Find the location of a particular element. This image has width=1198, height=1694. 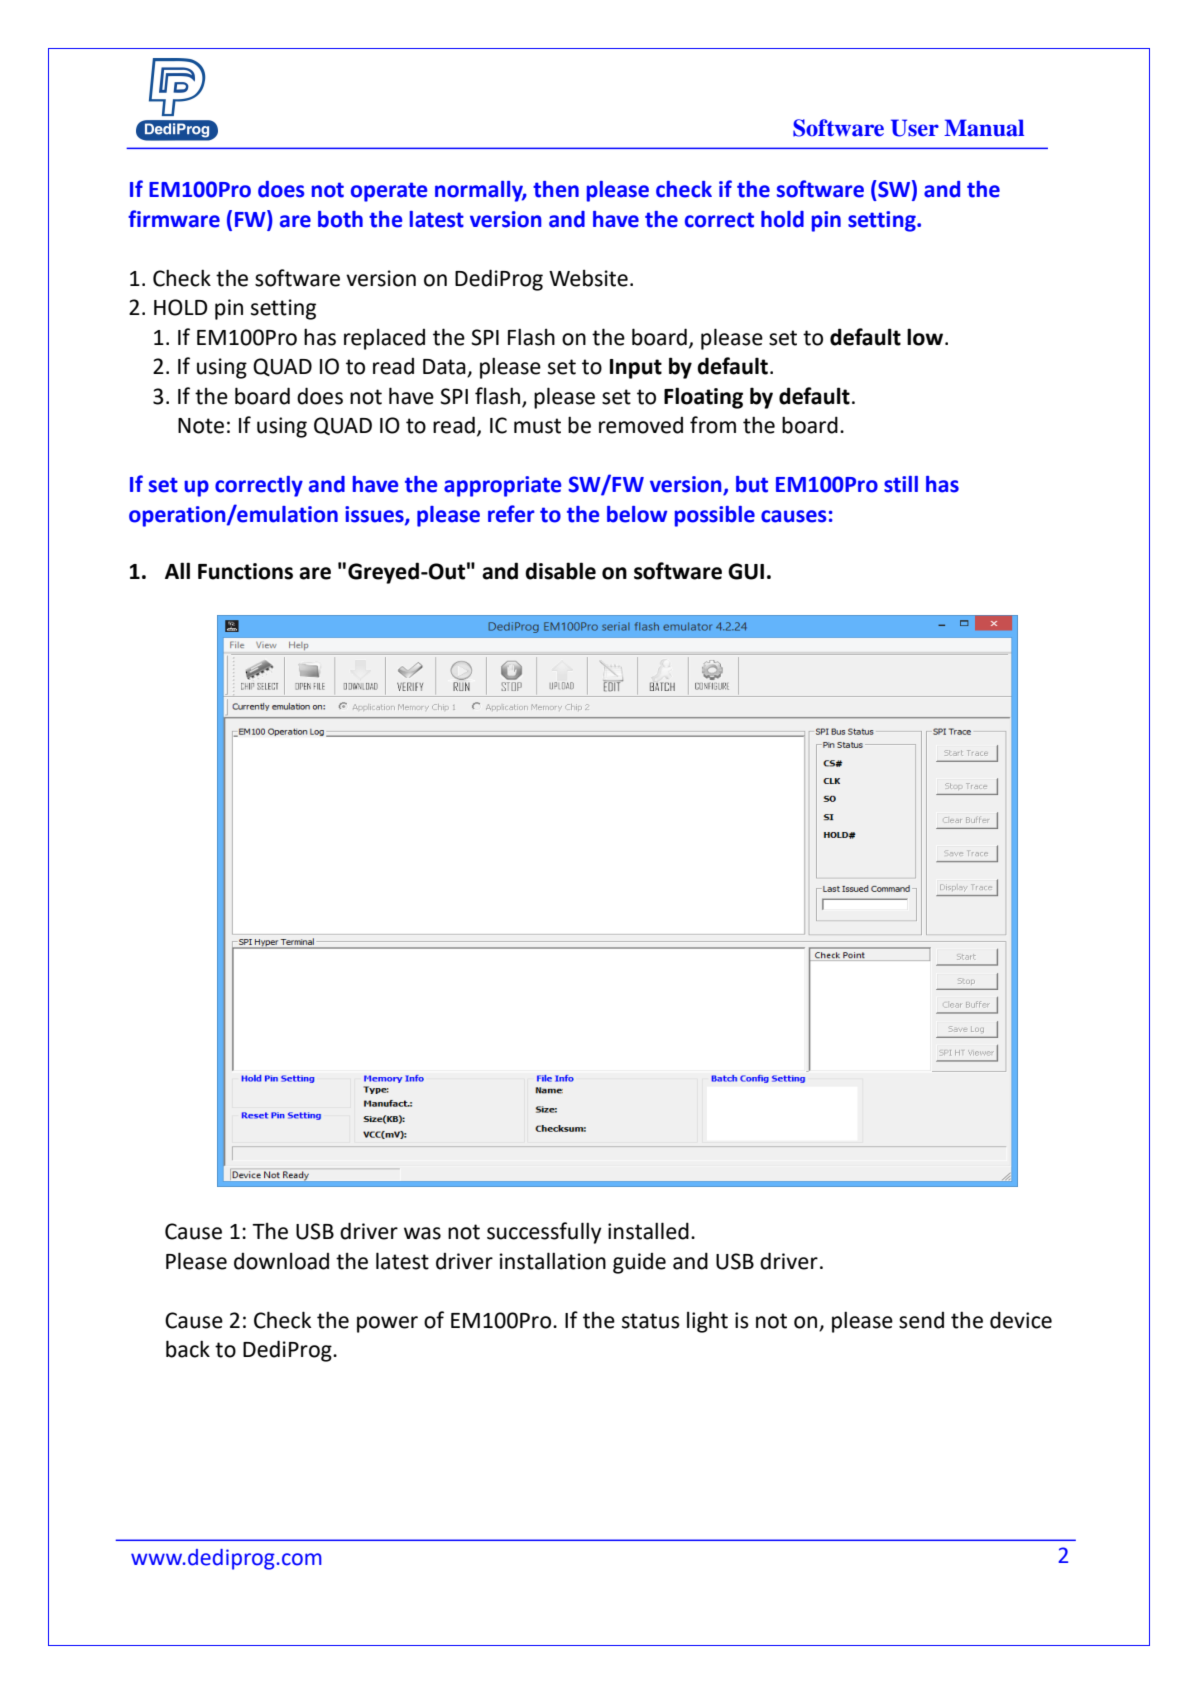

download is located at coordinates (281, 1261).
